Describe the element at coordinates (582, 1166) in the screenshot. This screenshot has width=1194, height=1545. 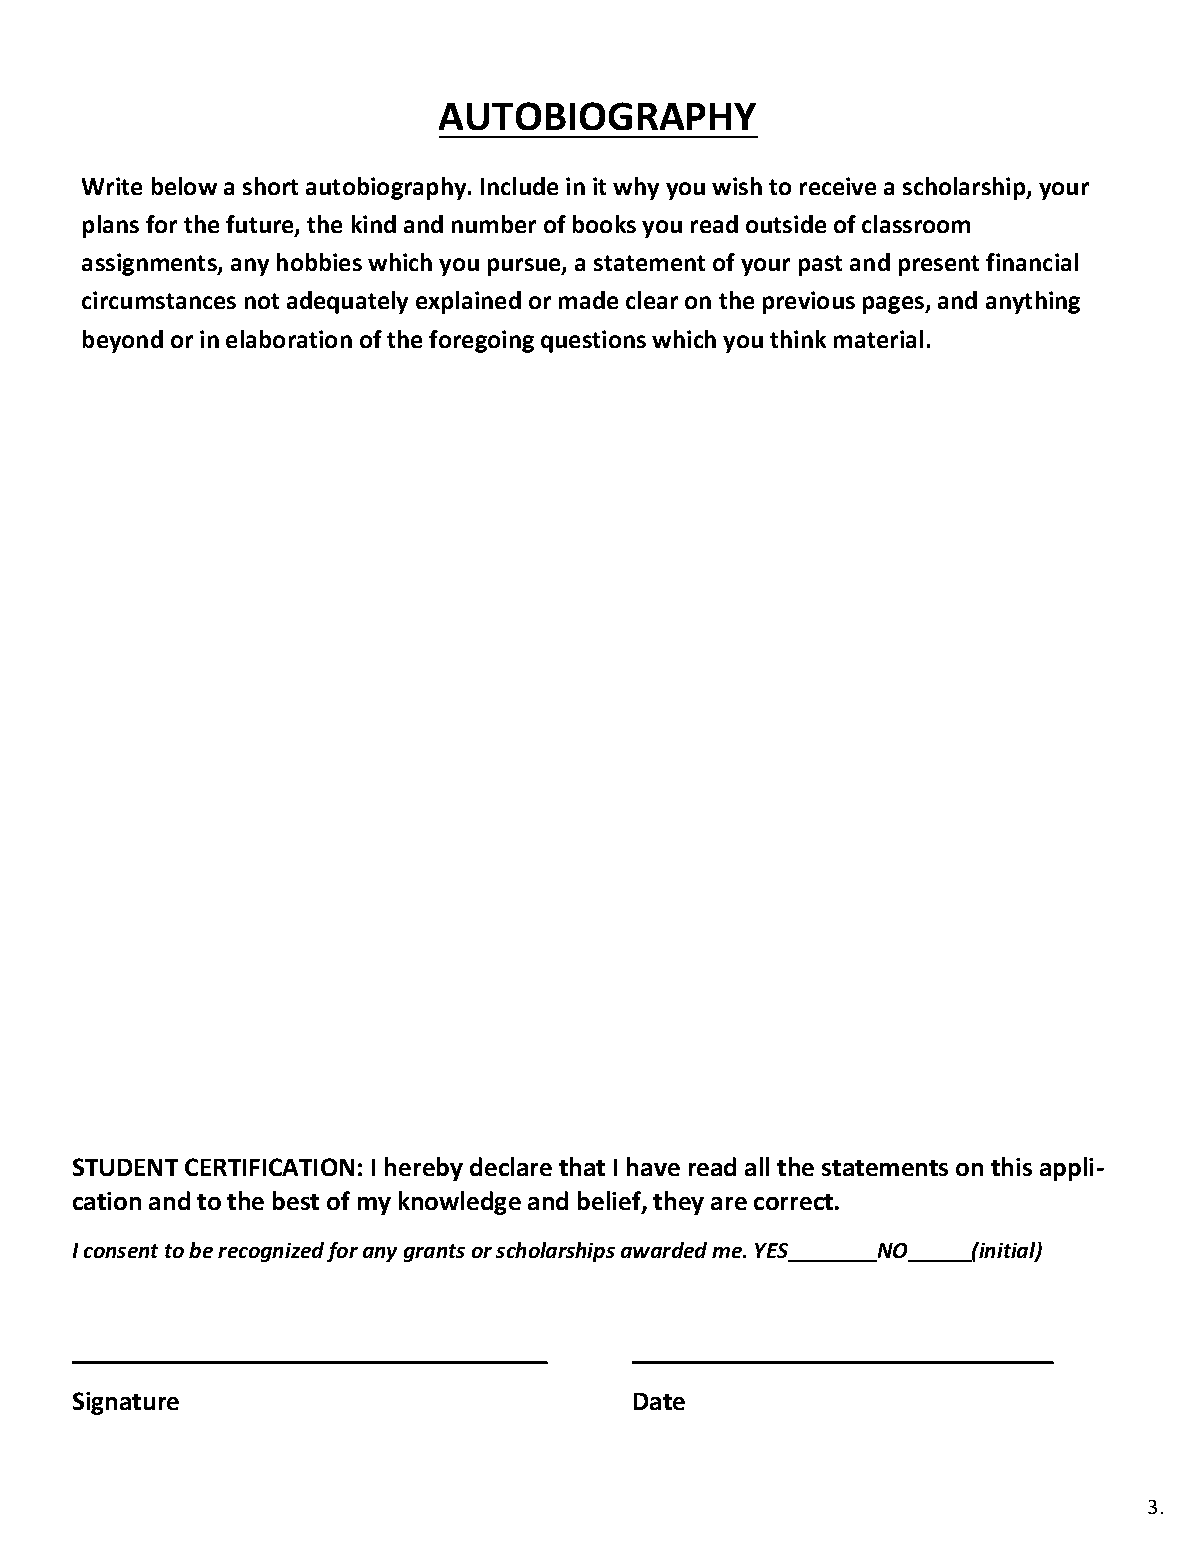
I see `that` at that location.
